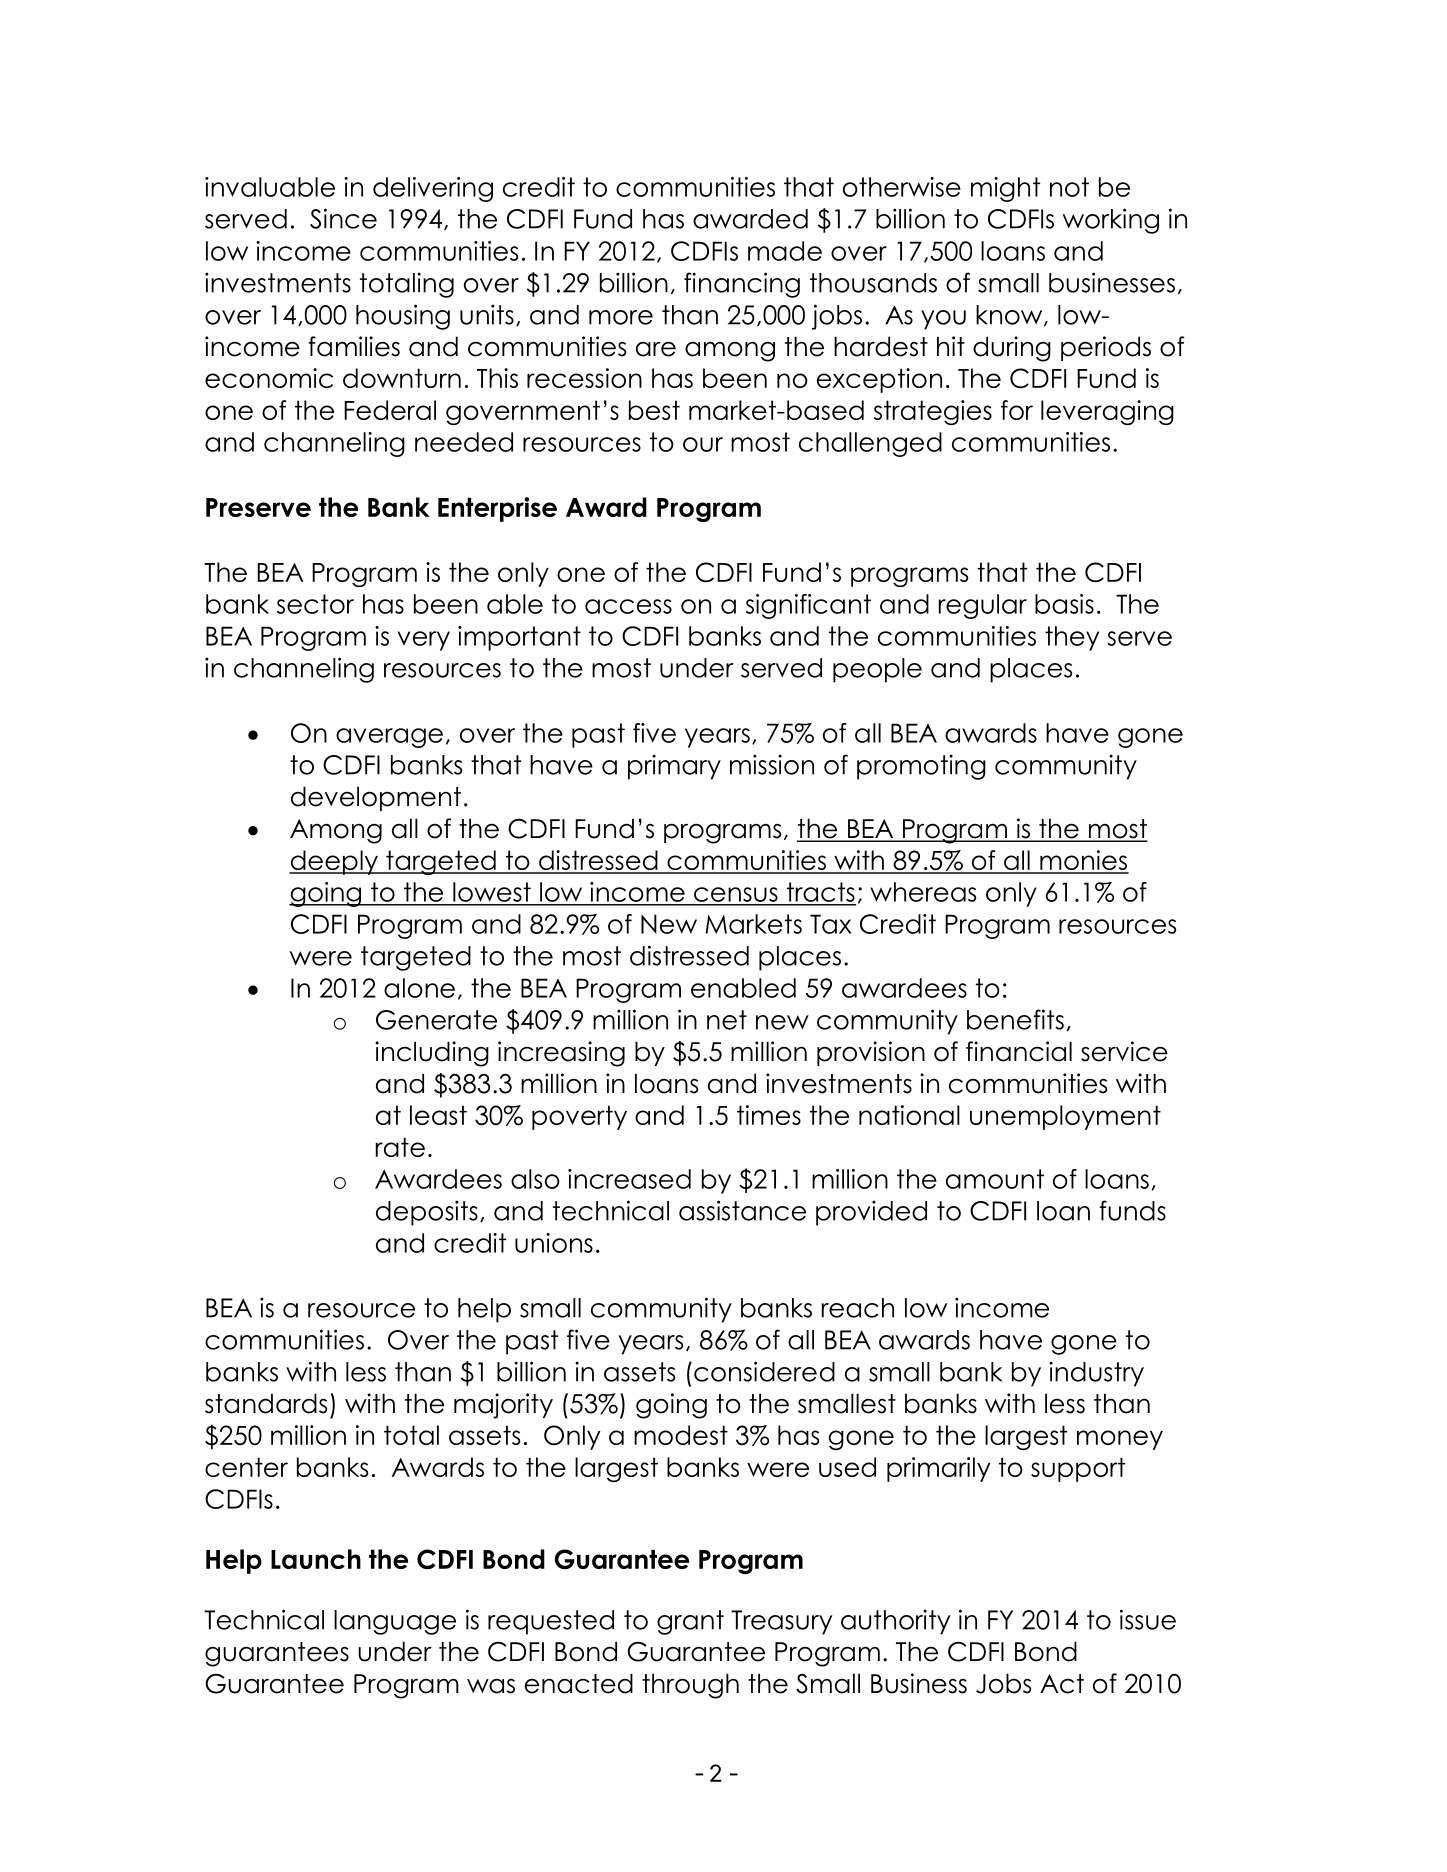 Image resolution: width=1447 pixels, height=1872 pixels. Describe the element at coordinates (1072, 638) in the image. I see `they` at that location.
